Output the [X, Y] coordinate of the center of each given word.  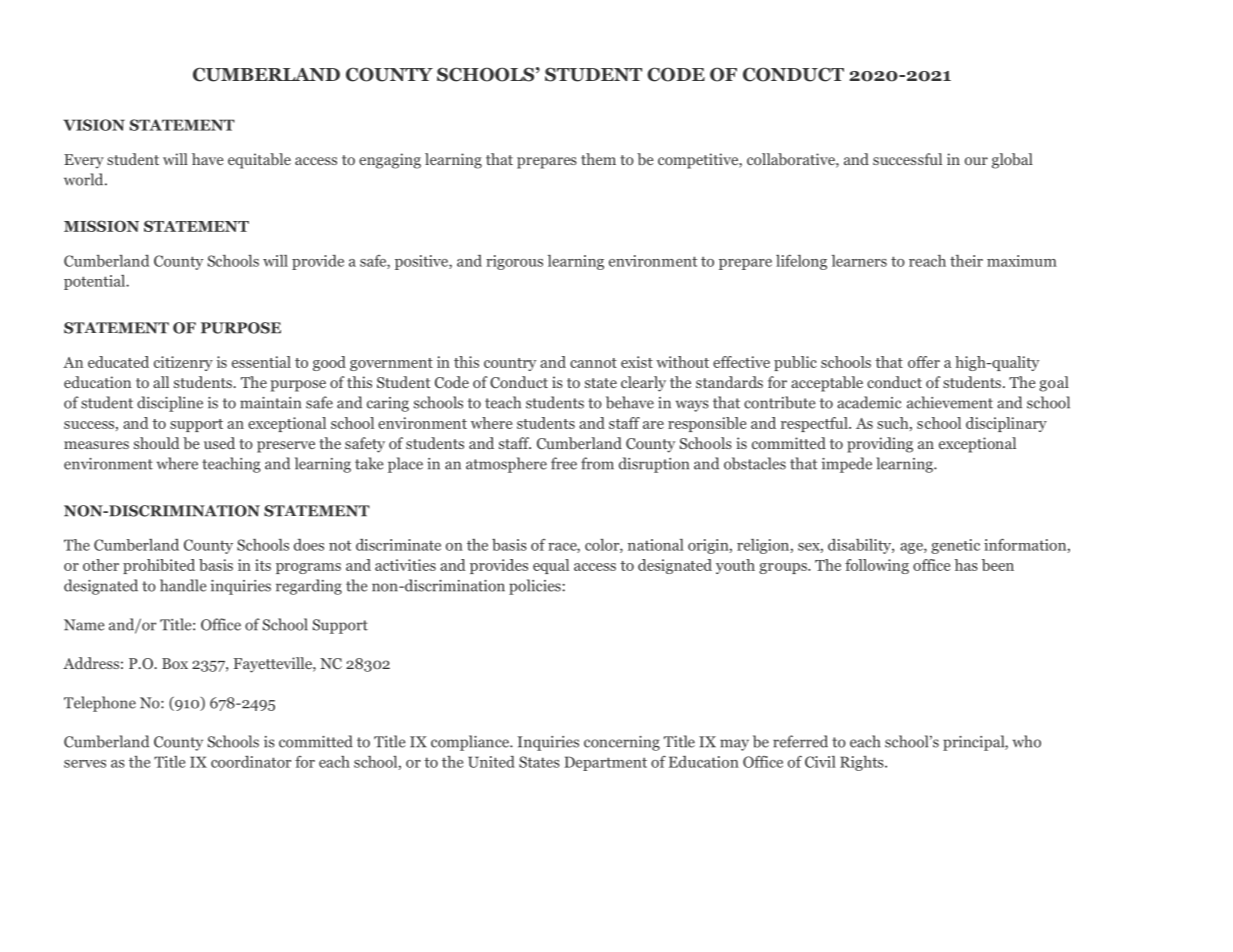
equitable [259, 161]
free [564, 463]
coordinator [251, 762]
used [219, 443]
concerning [622, 743]
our [976, 161]
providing [880, 445]
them [598, 159]
